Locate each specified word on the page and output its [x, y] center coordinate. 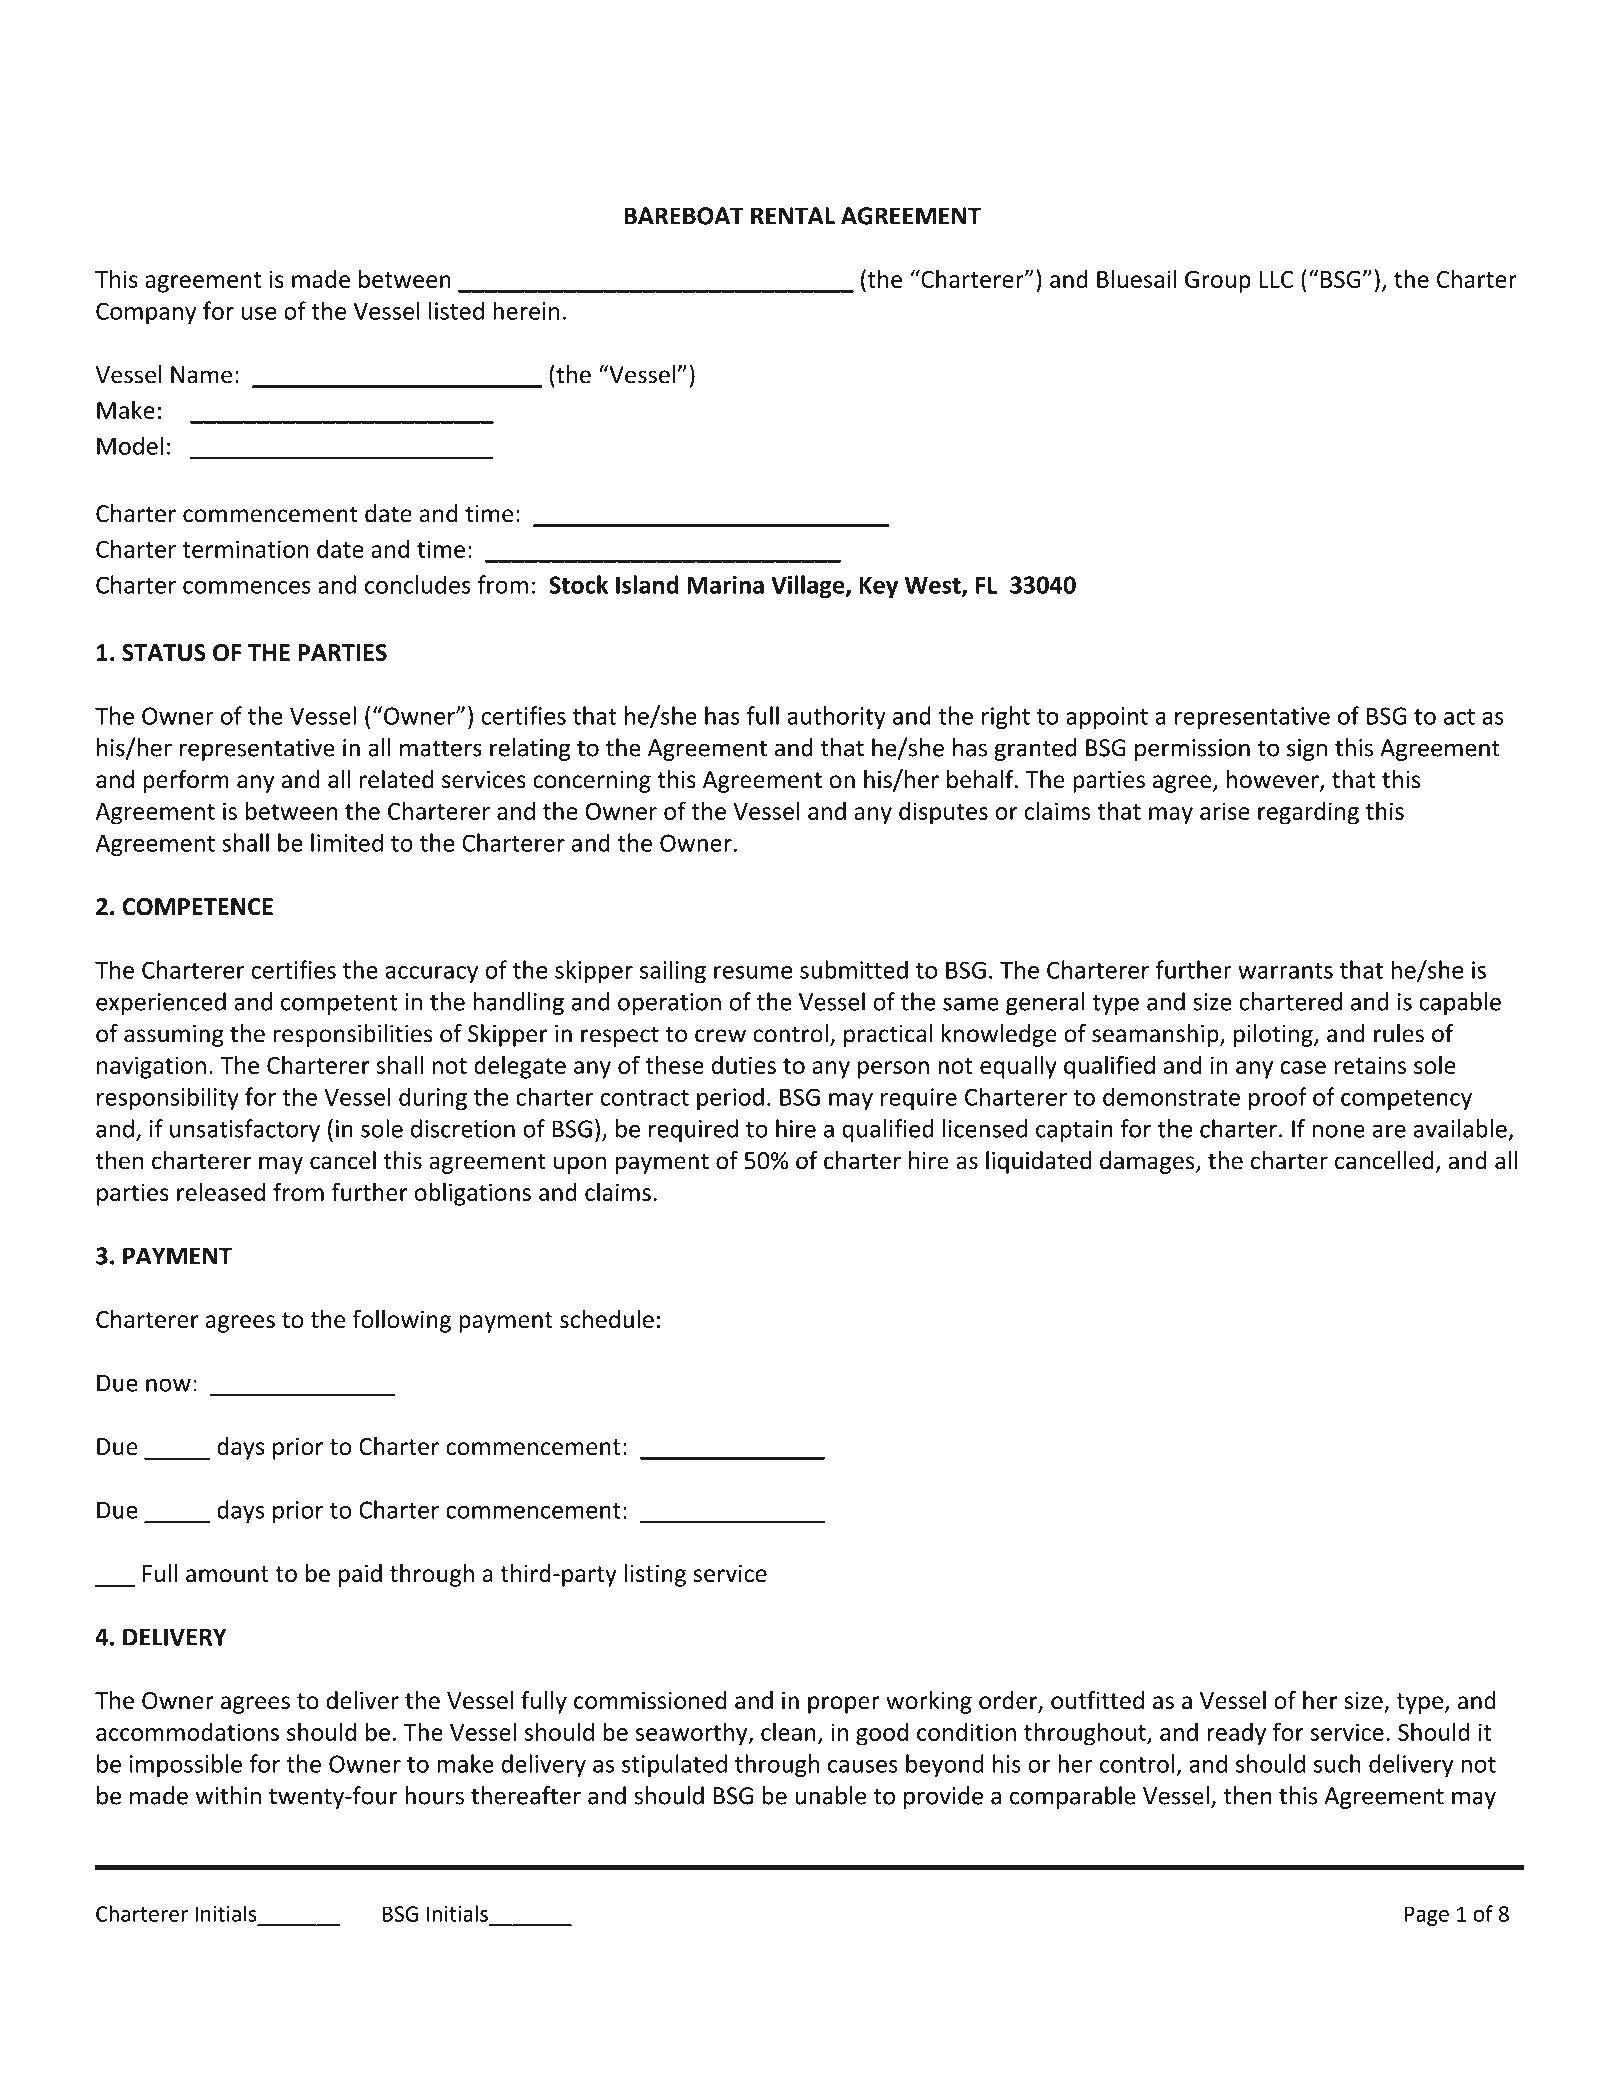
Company [146, 313]
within [228, 1795]
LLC [1276, 279]
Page [1427, 1916]
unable [830, 1795]
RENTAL [793, 216]
